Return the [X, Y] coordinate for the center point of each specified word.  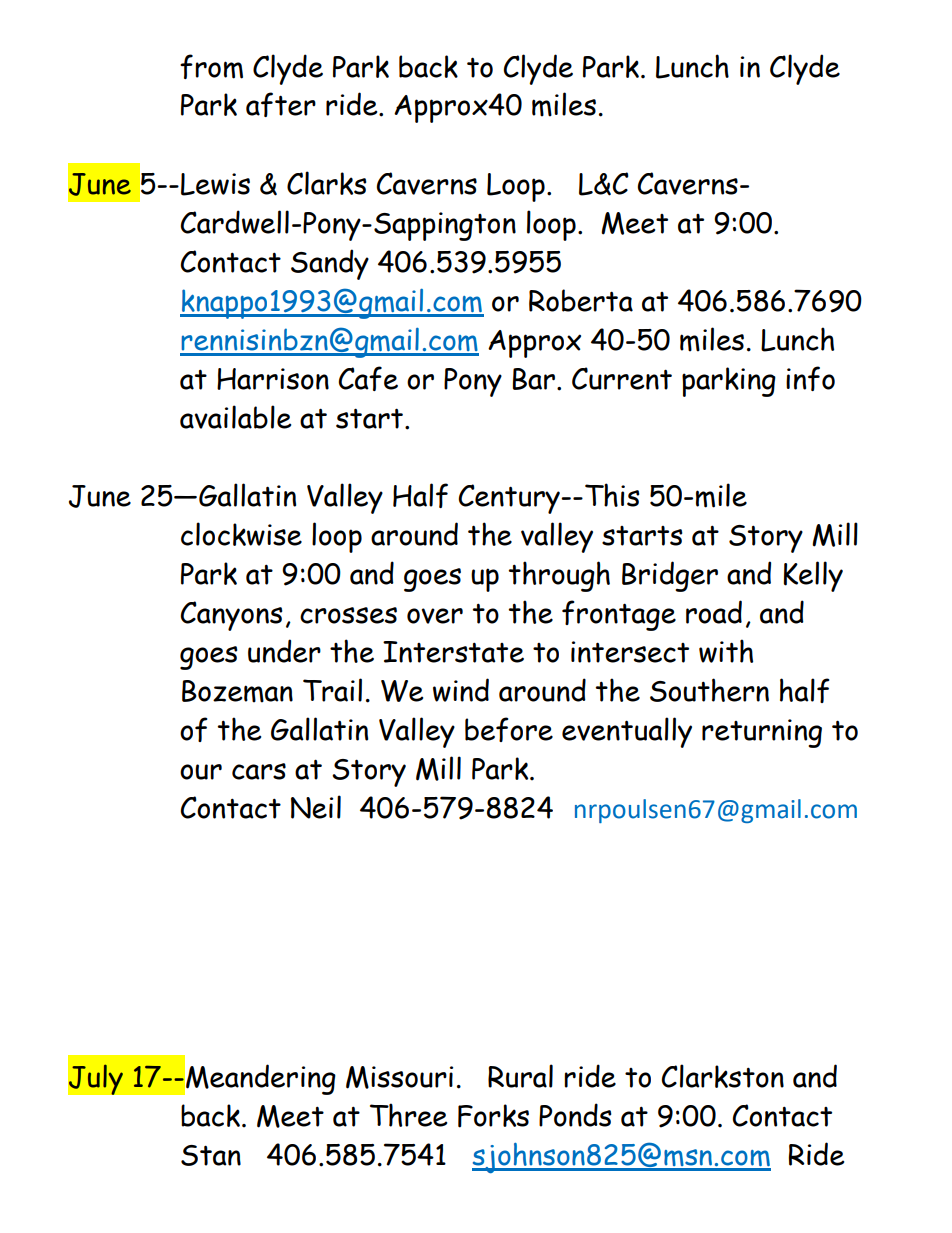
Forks [493, 1116]
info [810, 378]
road [714, 612]
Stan [211, 1155]
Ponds [575, 1115]
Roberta [581, 300]
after [281, 104]
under [284, 651]
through [559, 576]
